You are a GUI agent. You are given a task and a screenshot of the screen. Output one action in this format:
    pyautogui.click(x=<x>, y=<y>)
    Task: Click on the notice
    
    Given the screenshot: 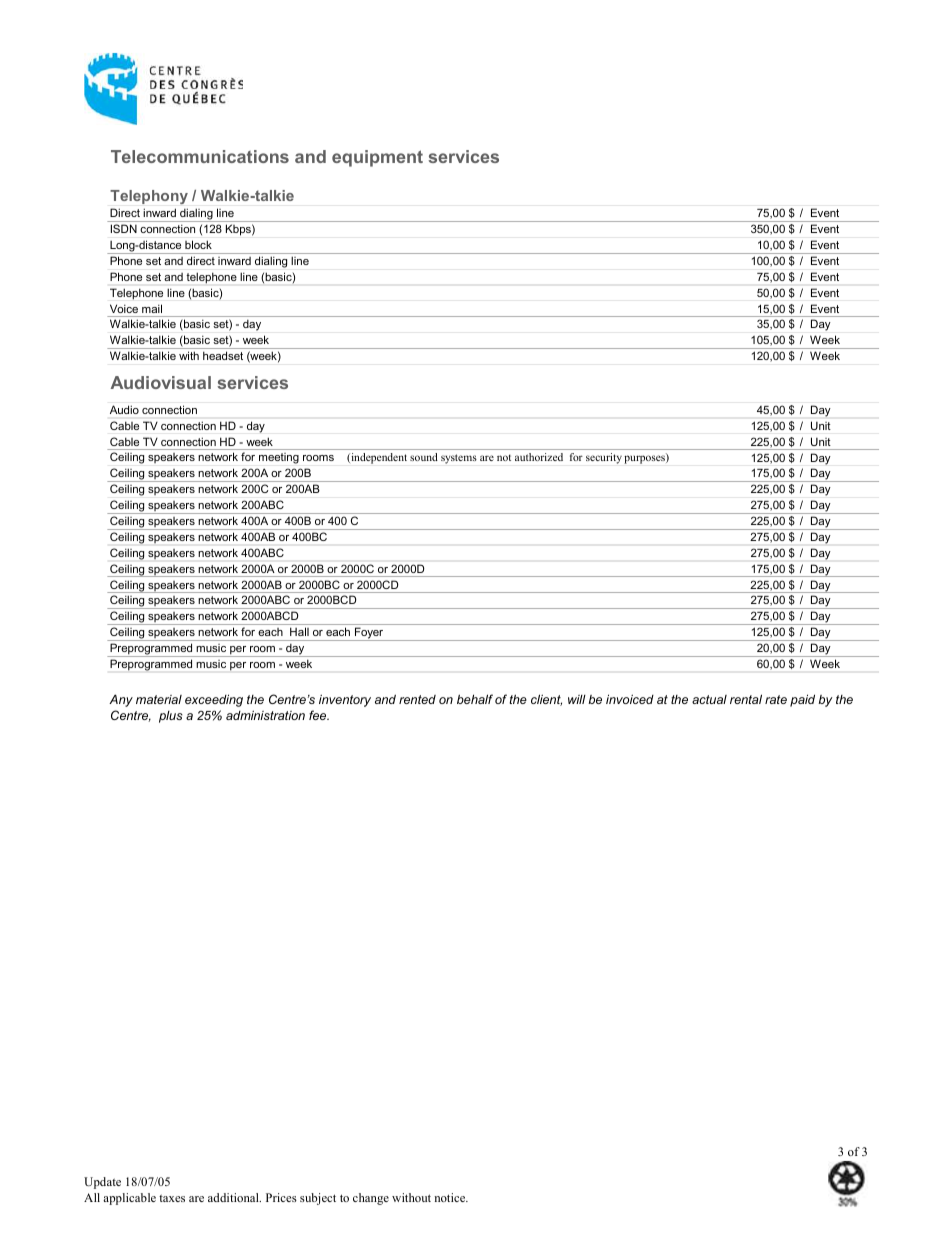 What is the action you would take?
    pyautogui.click(x=451, y=1197)
